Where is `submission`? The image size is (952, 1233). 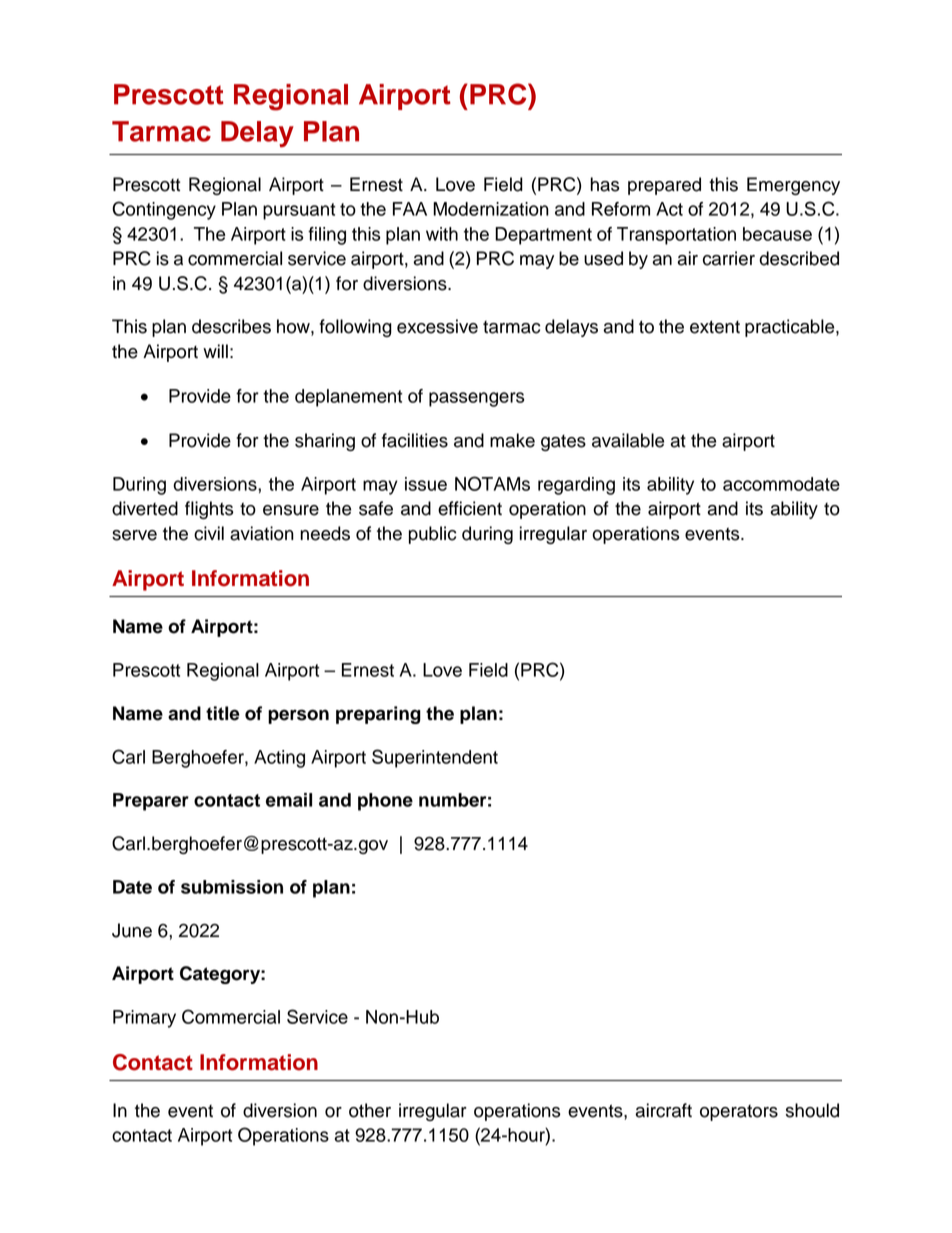 submission is located at coordinates (232, 887).
